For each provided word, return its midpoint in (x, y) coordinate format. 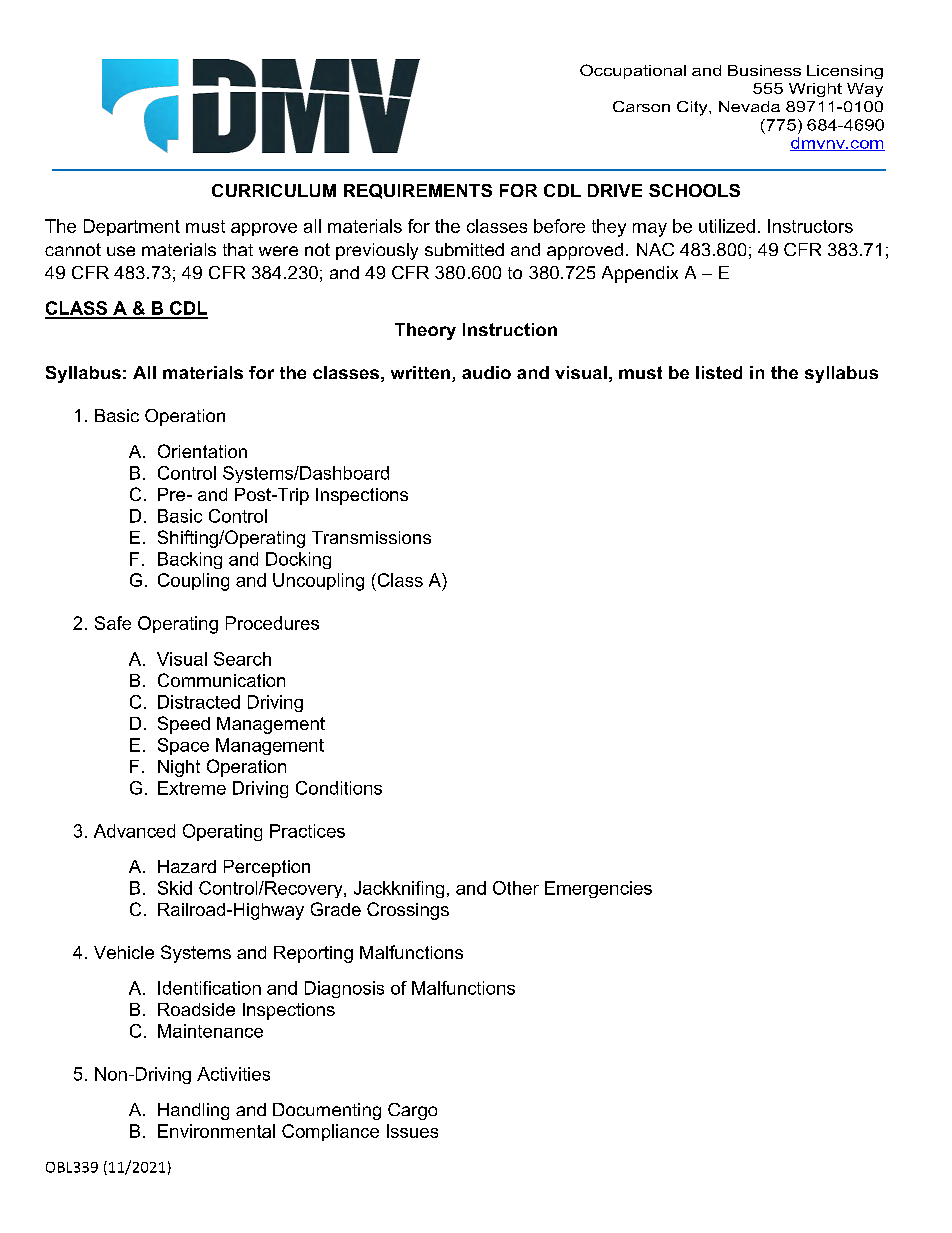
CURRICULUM (274, 190)
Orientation (202, 451)
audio (486, 372)
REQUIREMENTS (418, 191)
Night (179, 768)
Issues (412, 1131)
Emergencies (598, 889)
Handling (193, 1111)
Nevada (749, 106)
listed (719, 372)
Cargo (412, 1111)
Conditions (339, 788)
